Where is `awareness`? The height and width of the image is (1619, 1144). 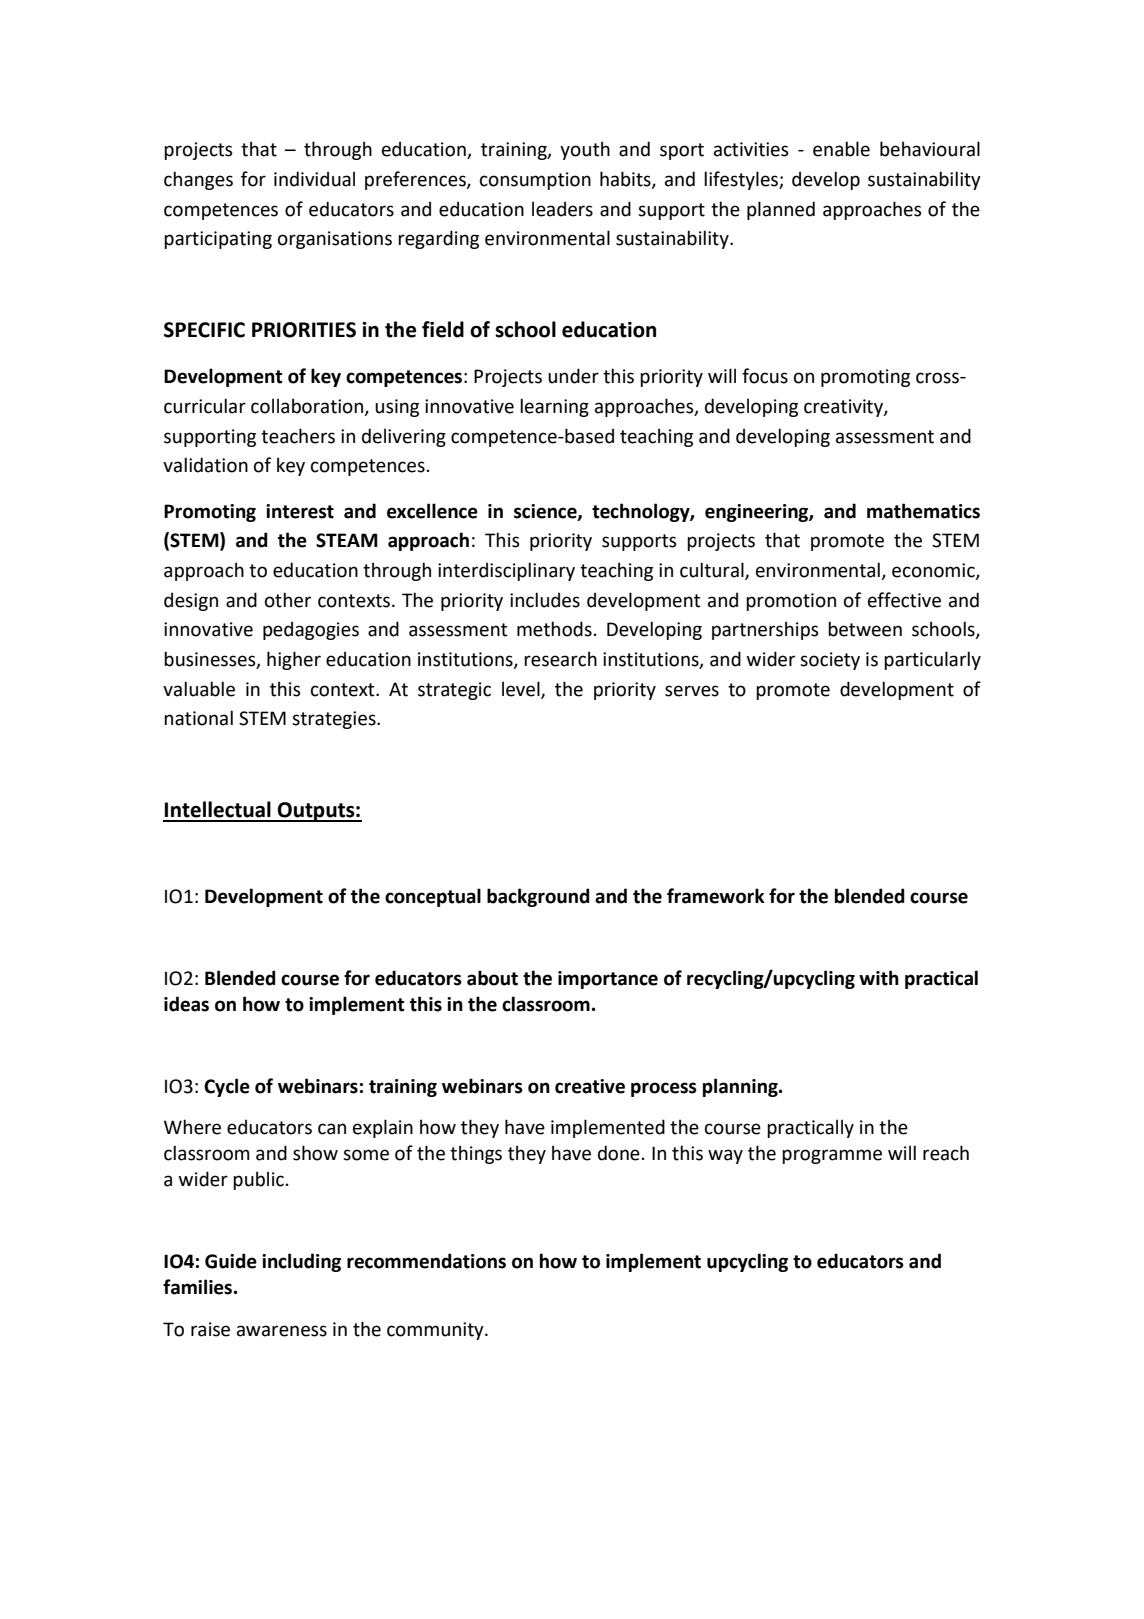 awareness is located at coordinates (282, 1331).
